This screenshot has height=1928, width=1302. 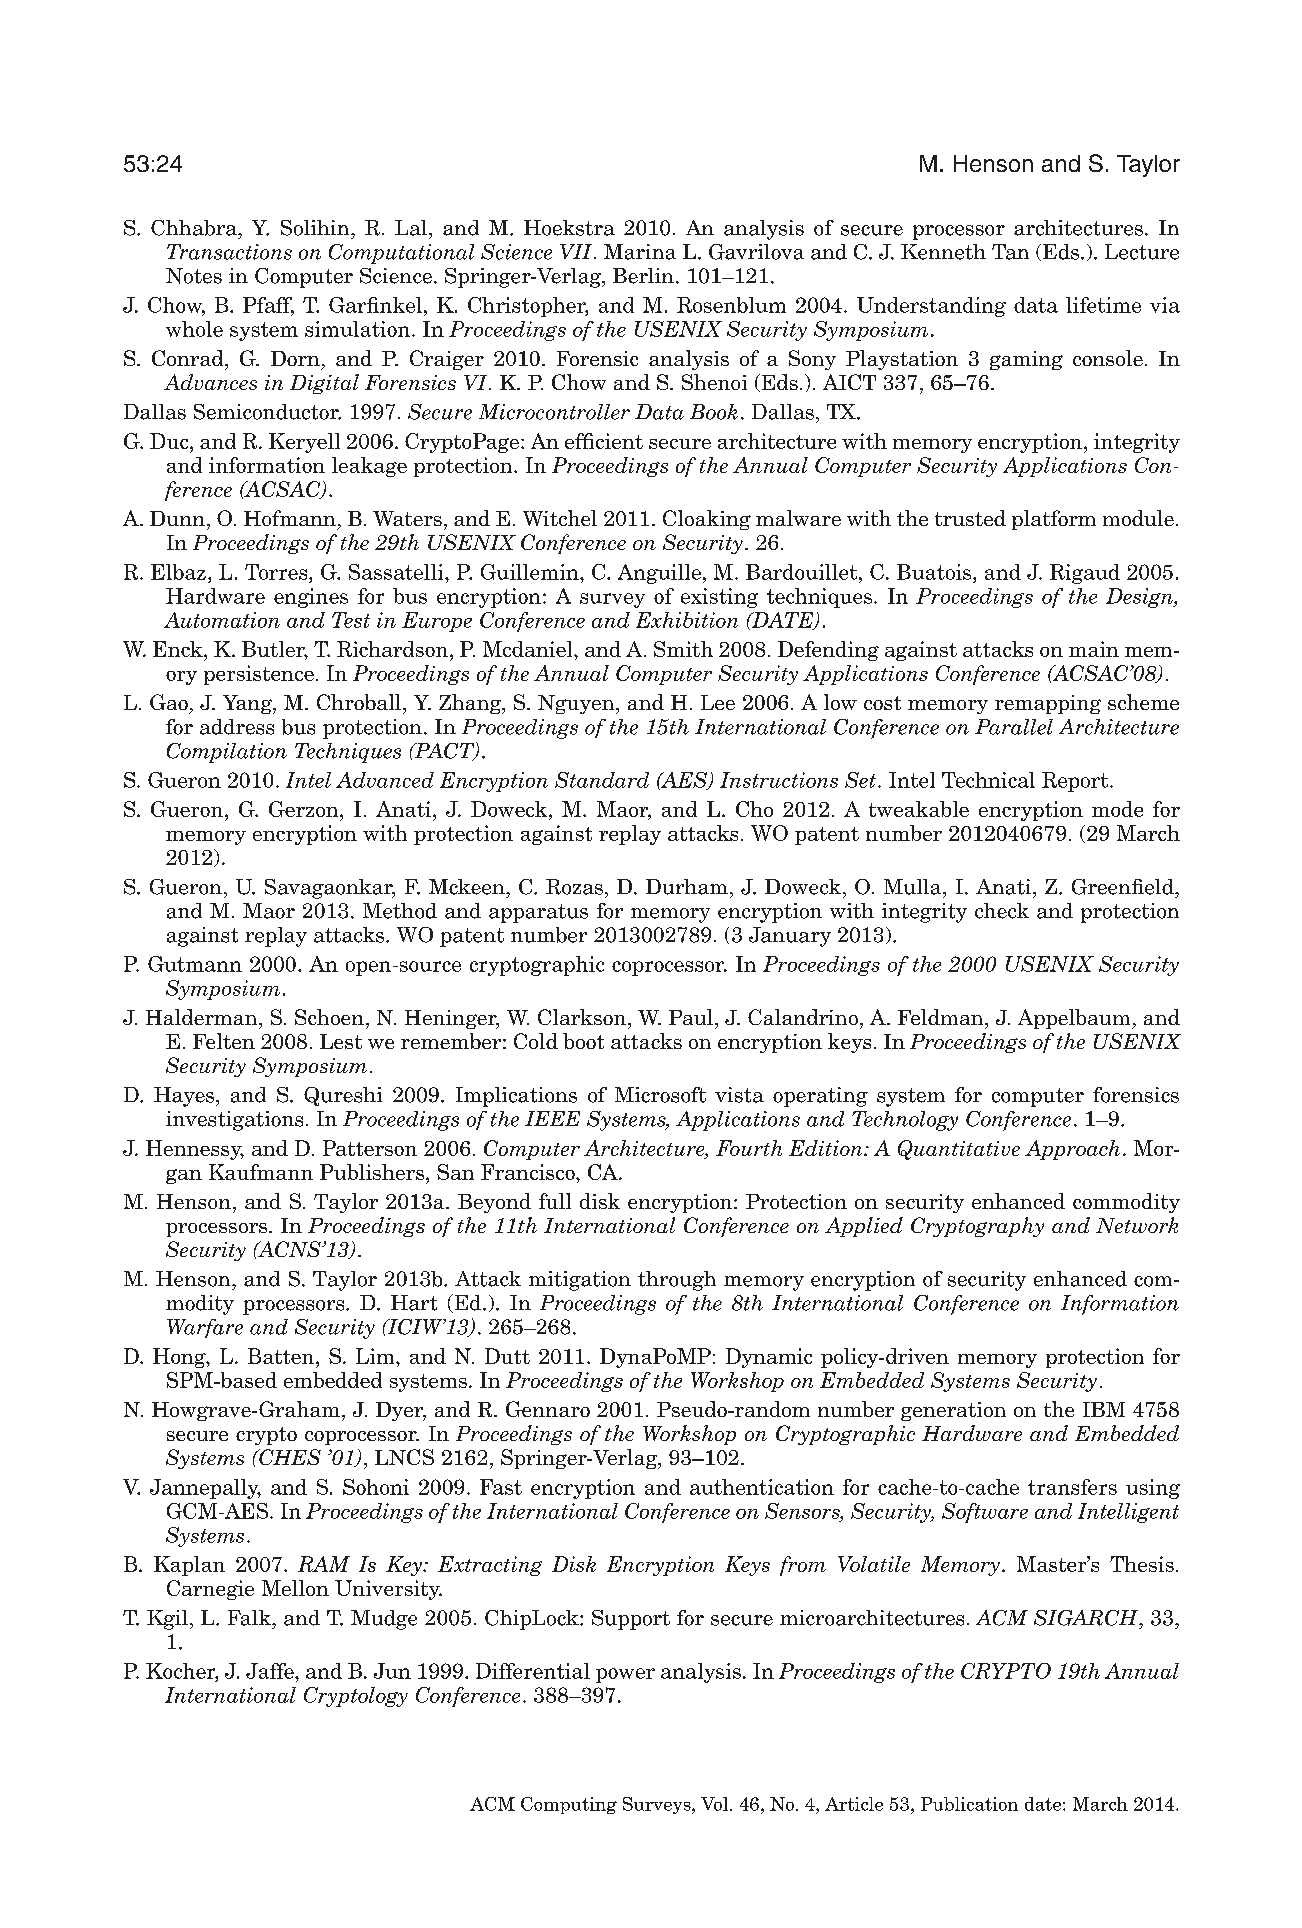 What do you see at coordinates (942, 1017) in the screenshot?
I see `Feldman` at bounding box center [942, 1017].
